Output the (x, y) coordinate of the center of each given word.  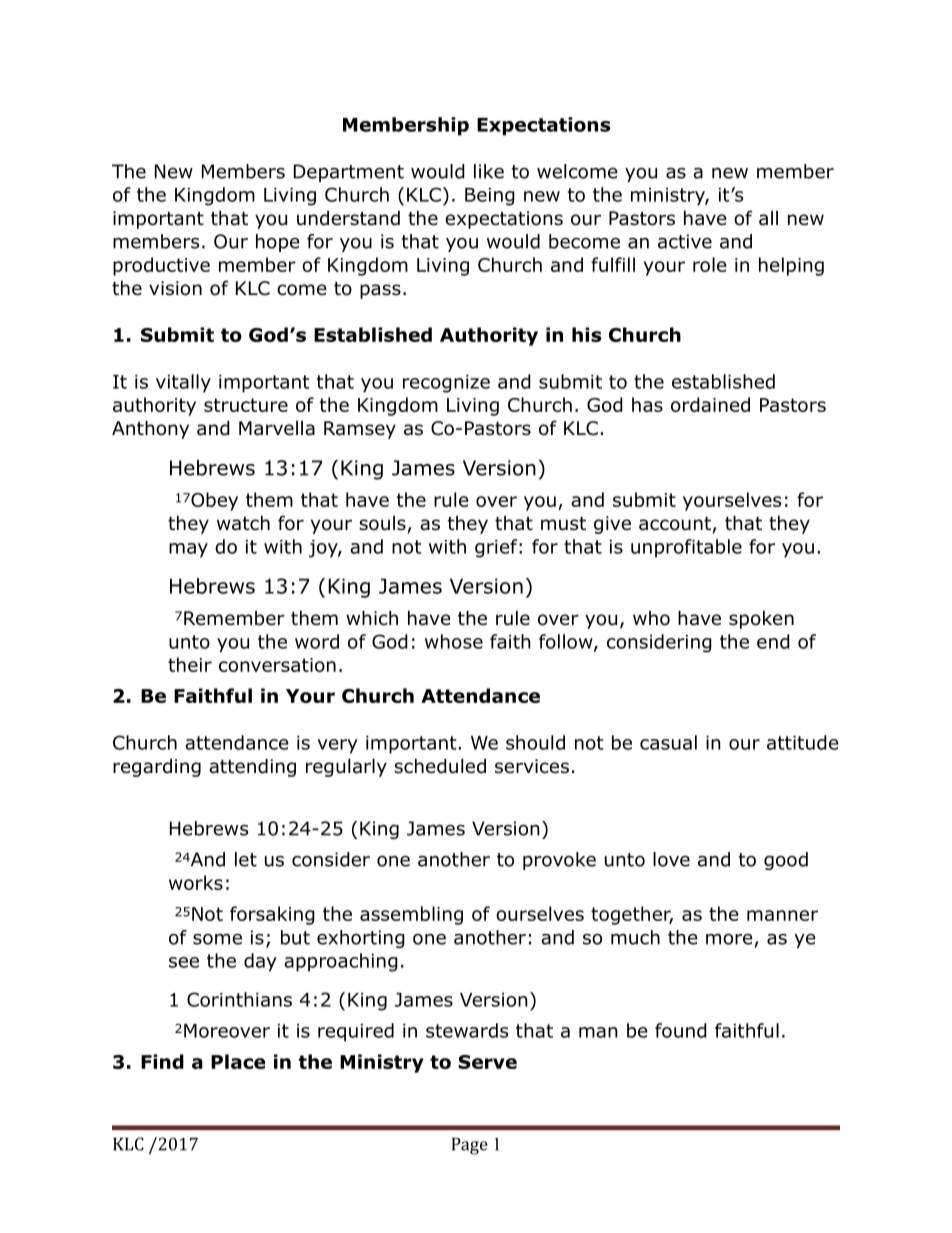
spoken (761, 619)
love (671, 859)
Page (470, 1146)
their (190, 664)
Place (238, 1061)
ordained (710, 404)
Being (490, 197)
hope (278, 243)
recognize (446, 384)
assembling (411, 915)
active (685, 241)
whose (454, 641)
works (196, 882)
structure (246, 405)
